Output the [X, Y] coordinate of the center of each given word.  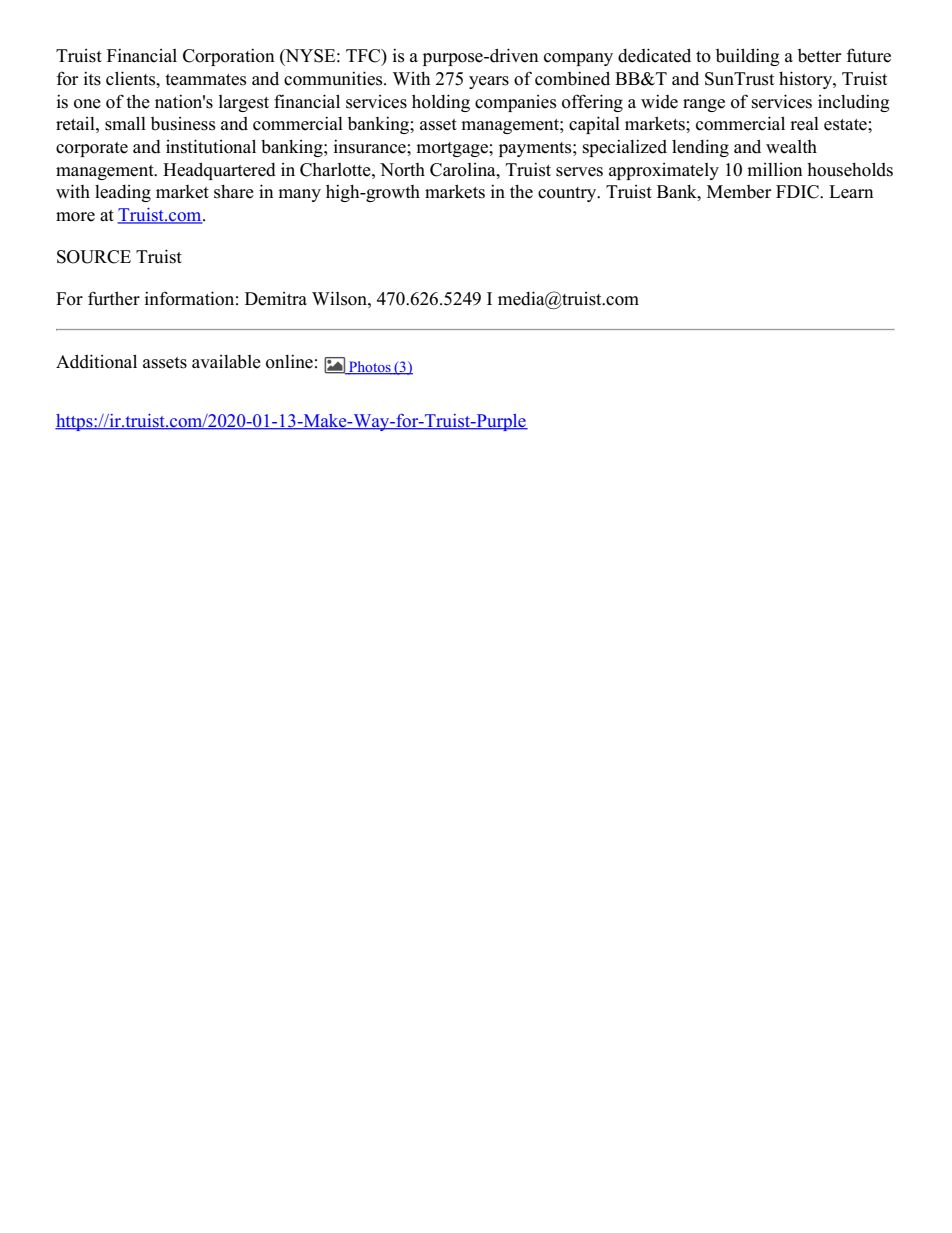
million [775, 170]
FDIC [798, 192]
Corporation [229, 57]
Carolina [464, 170]
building [747, 57]
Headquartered [219, 171]
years [489, 82]
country [568, 194]
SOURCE [94, 257]
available [226, 362]
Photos [370, 368]
